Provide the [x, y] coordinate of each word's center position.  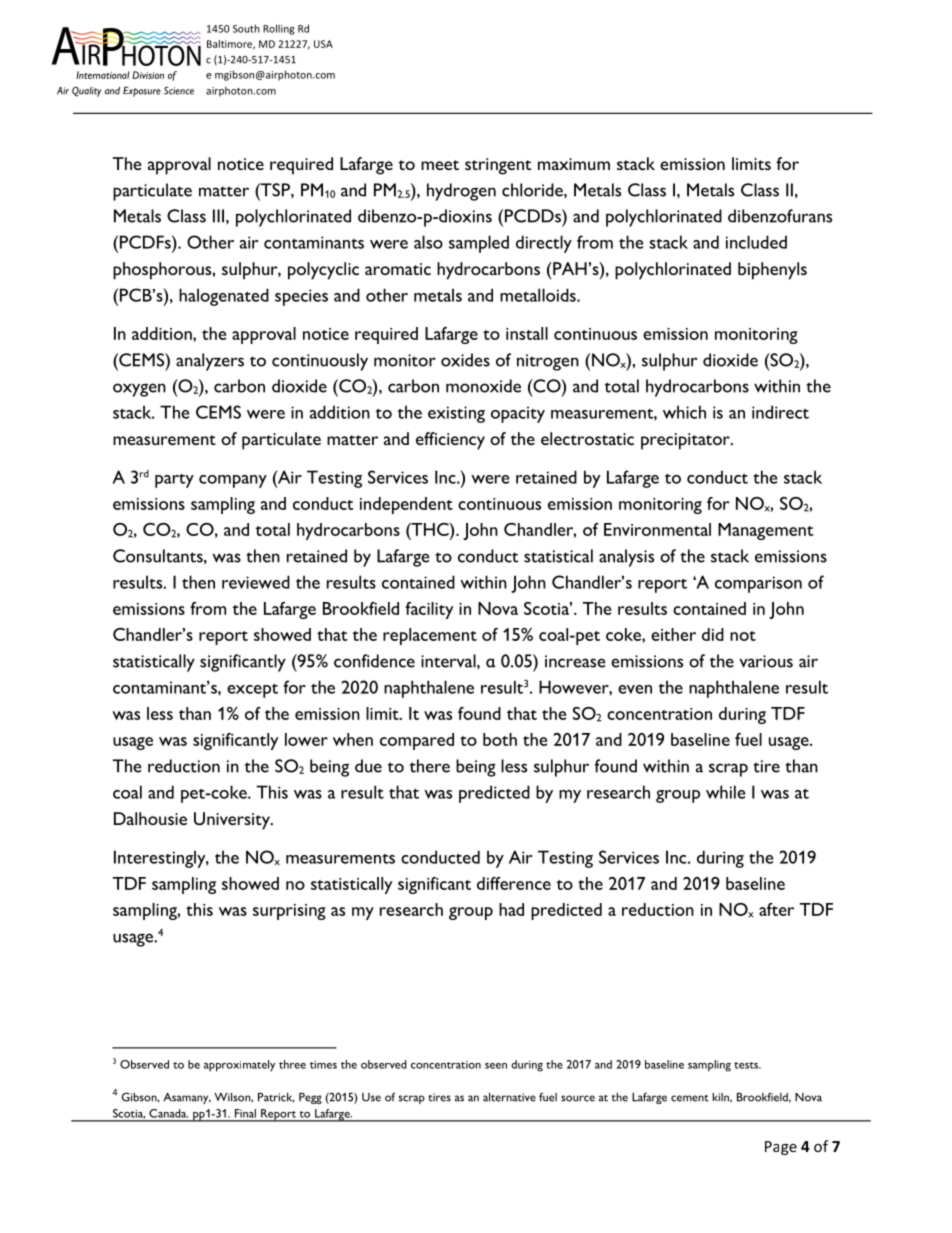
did [713, 634]
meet [440, 165]
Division [148, 75]
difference [514, 883]
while [725, 792]
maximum [574, 164]
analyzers [210, 362]
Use [371, 1097]
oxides [465, 360]
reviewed [256, 582]
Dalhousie [150, 818]
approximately [239, 1066]
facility [429, 610]
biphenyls [772, 271]
